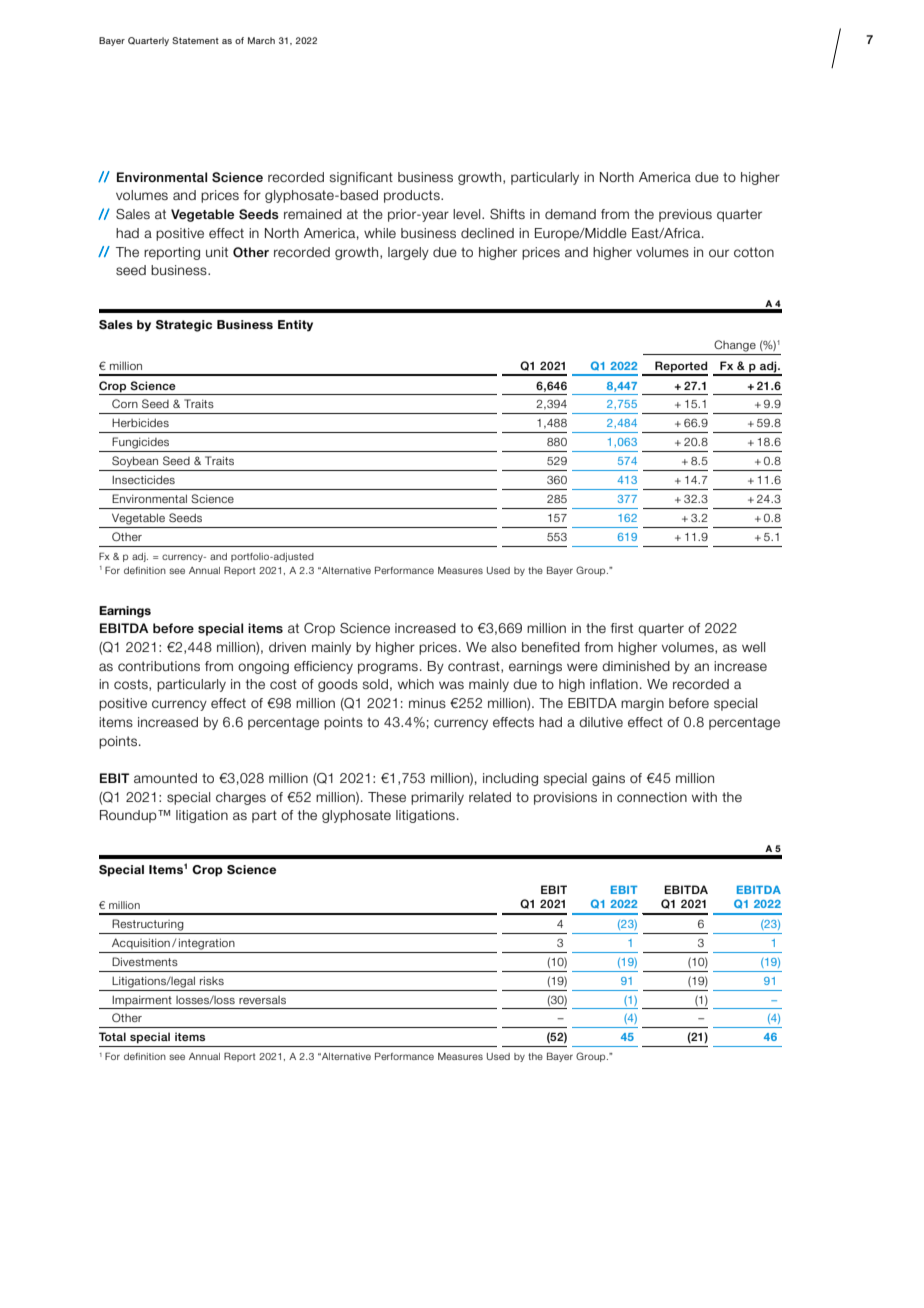 Image resolution: width=924 pixels, height=1308 pixels. Describe the element at coordinates (184, 326) in the screenshot. I see `Strategic` at that location.
